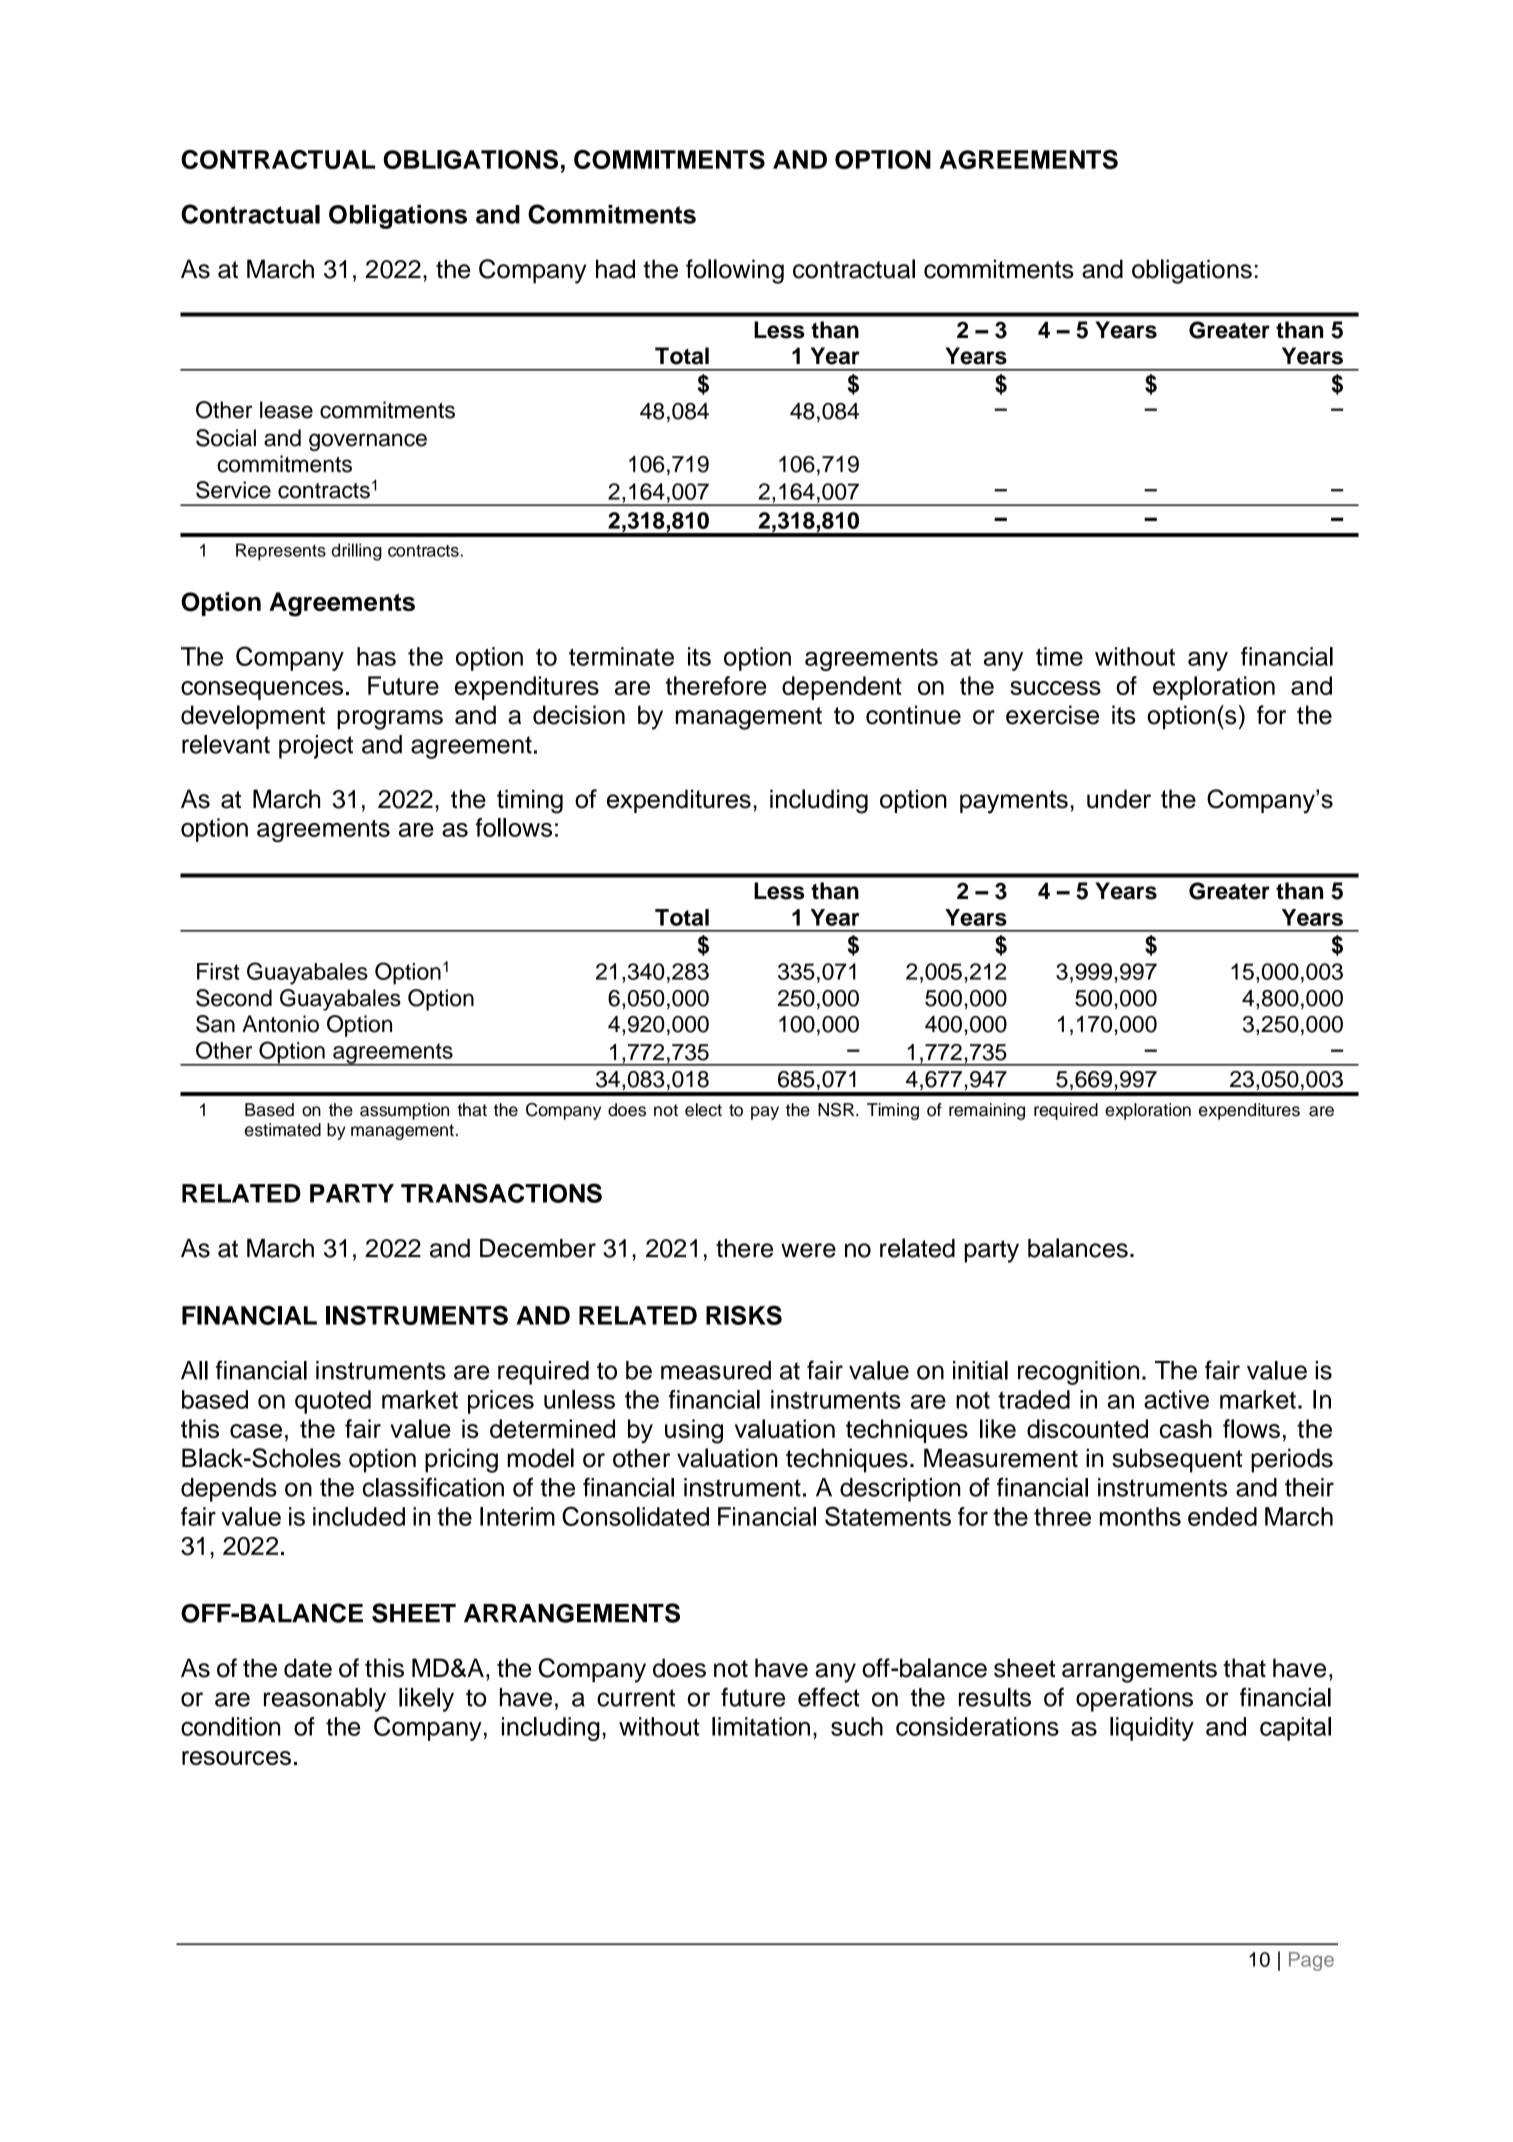  I want to click on included, so click(359, 1516).
